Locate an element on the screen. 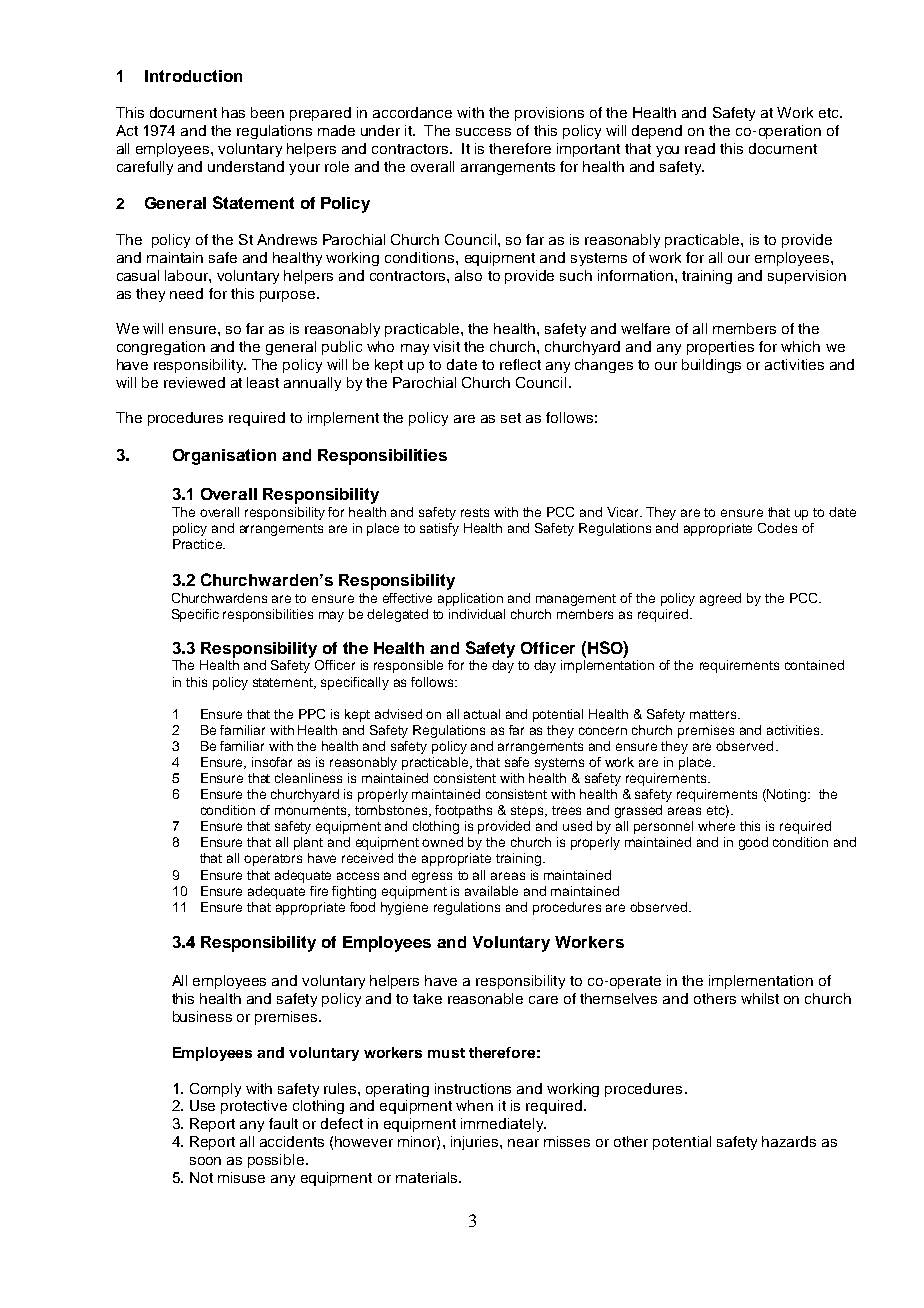  has is located at coordinates (233, 112).
